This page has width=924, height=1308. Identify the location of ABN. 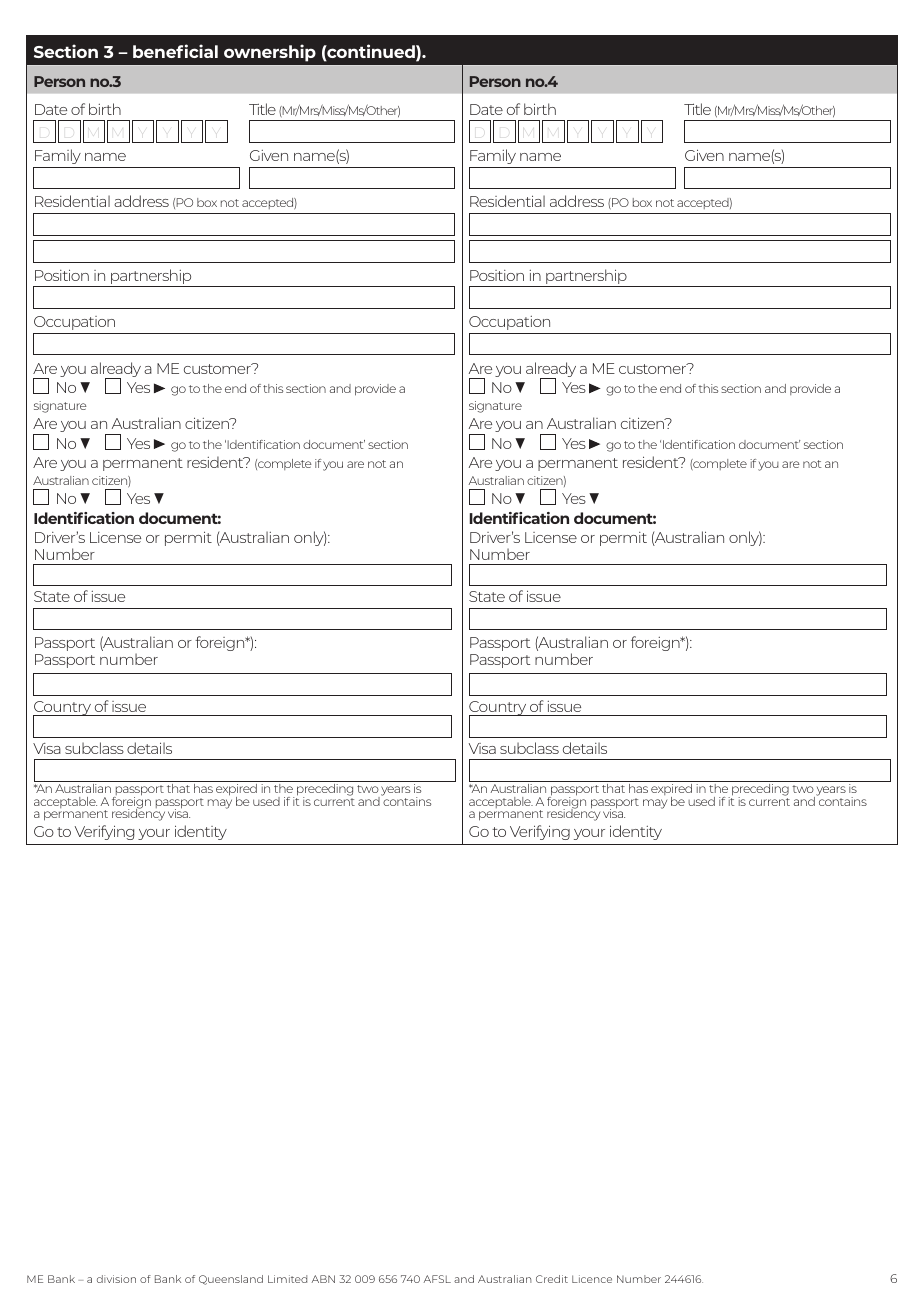
(323, 1279).
